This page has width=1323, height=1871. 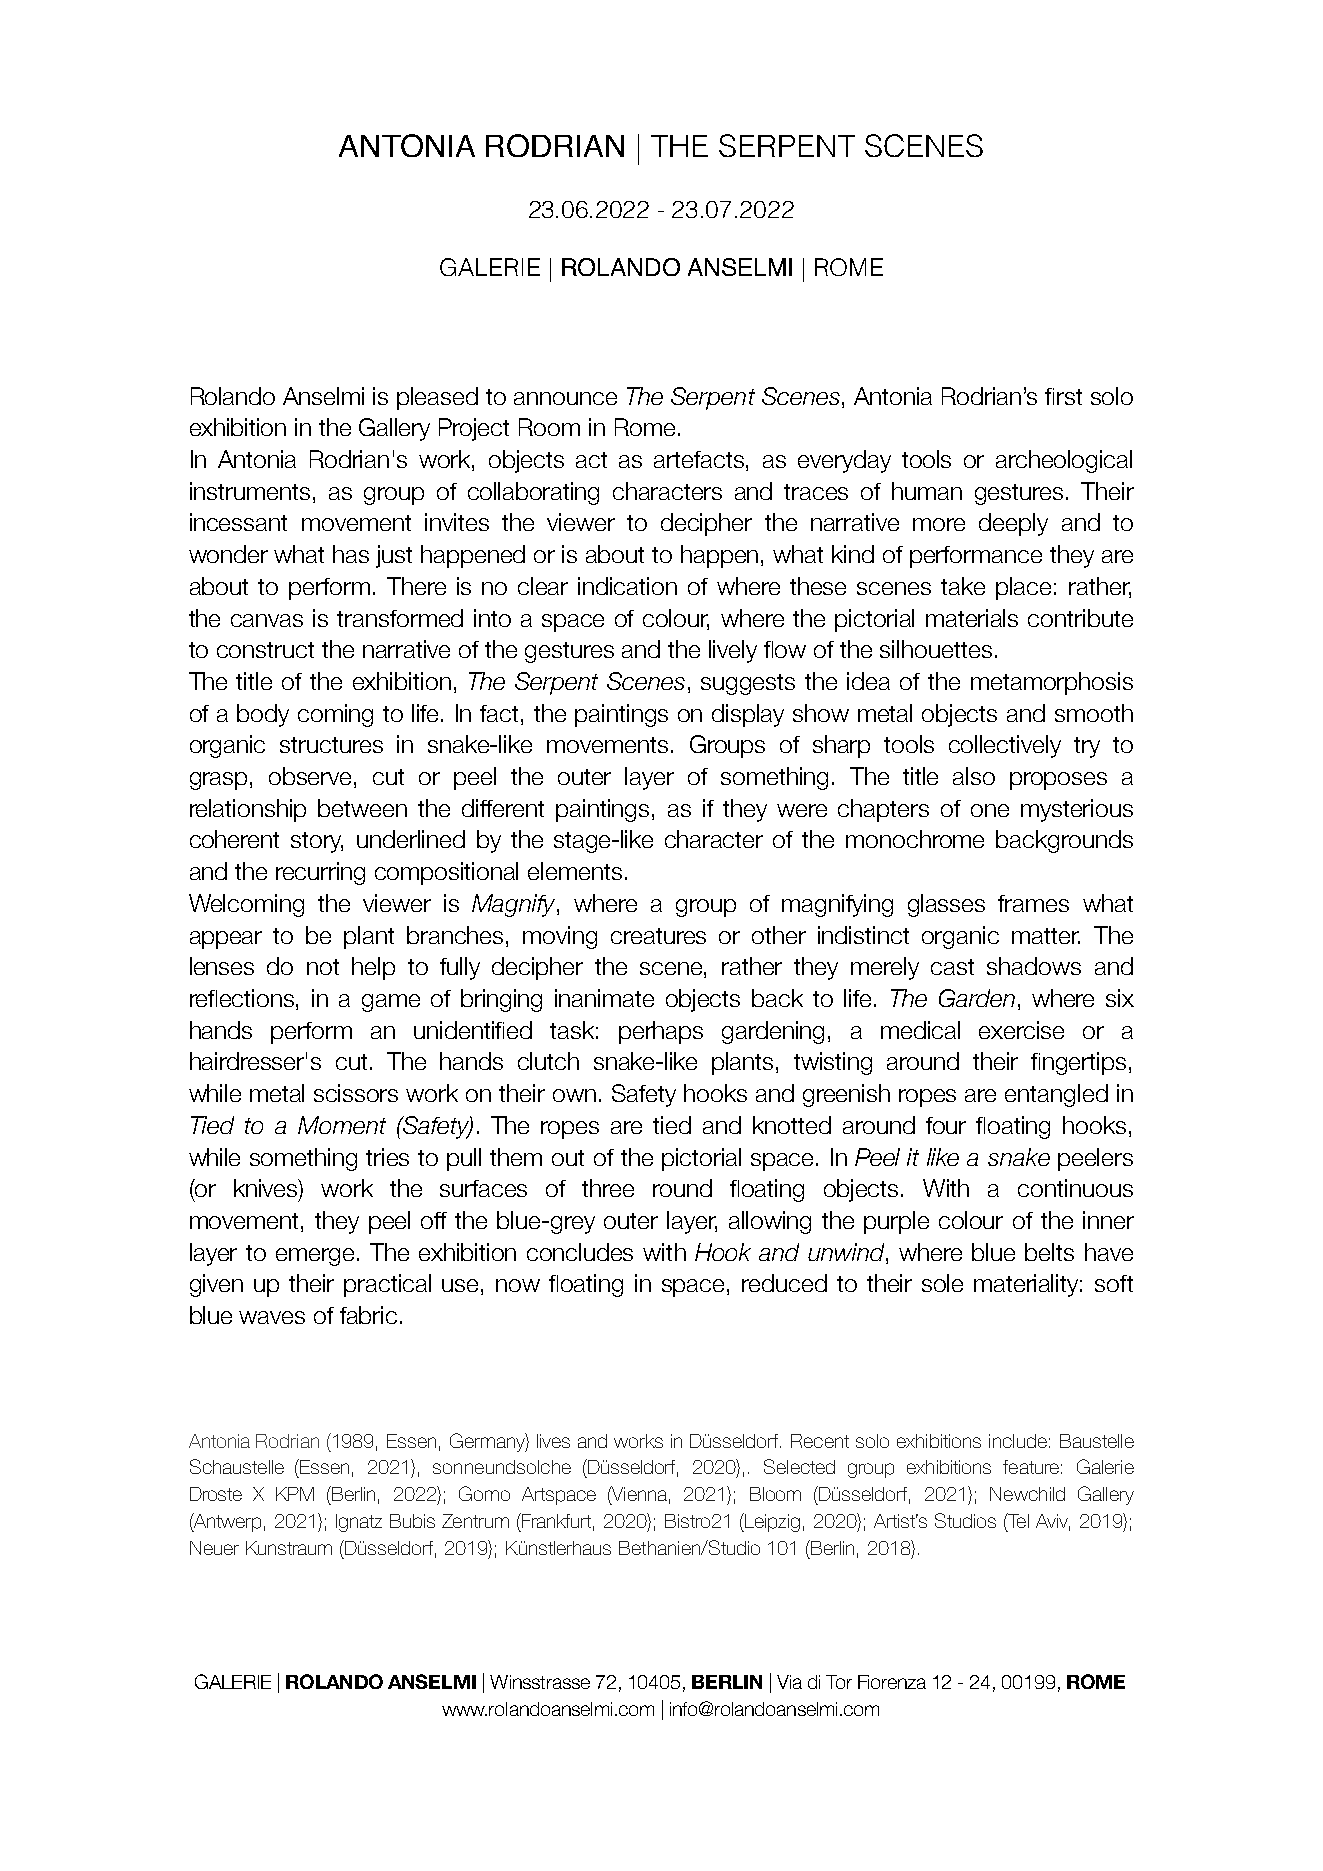 I want to click on announce, so click(x=565, y=398).
